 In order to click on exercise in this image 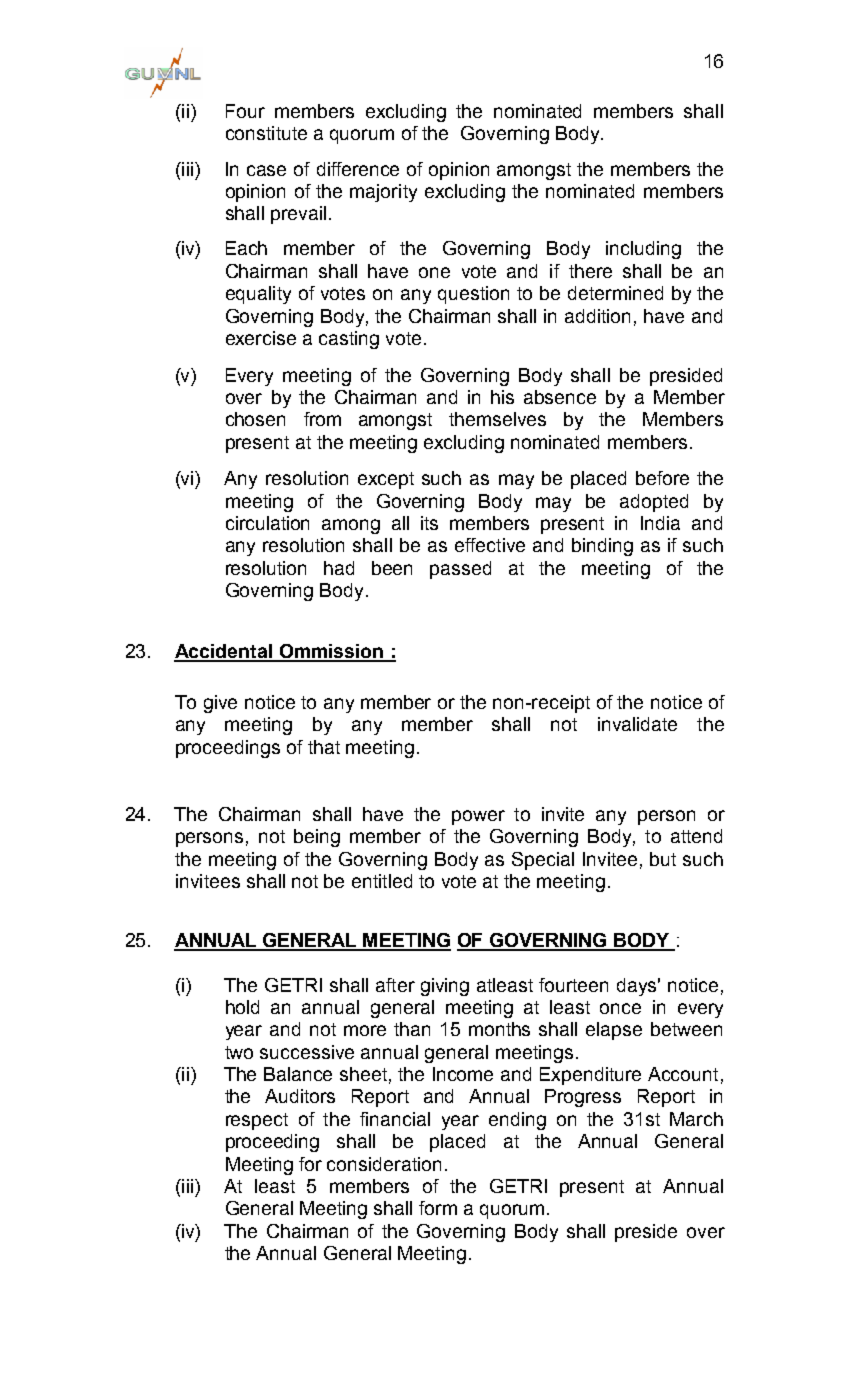, I will do `click(261, 338)`.
